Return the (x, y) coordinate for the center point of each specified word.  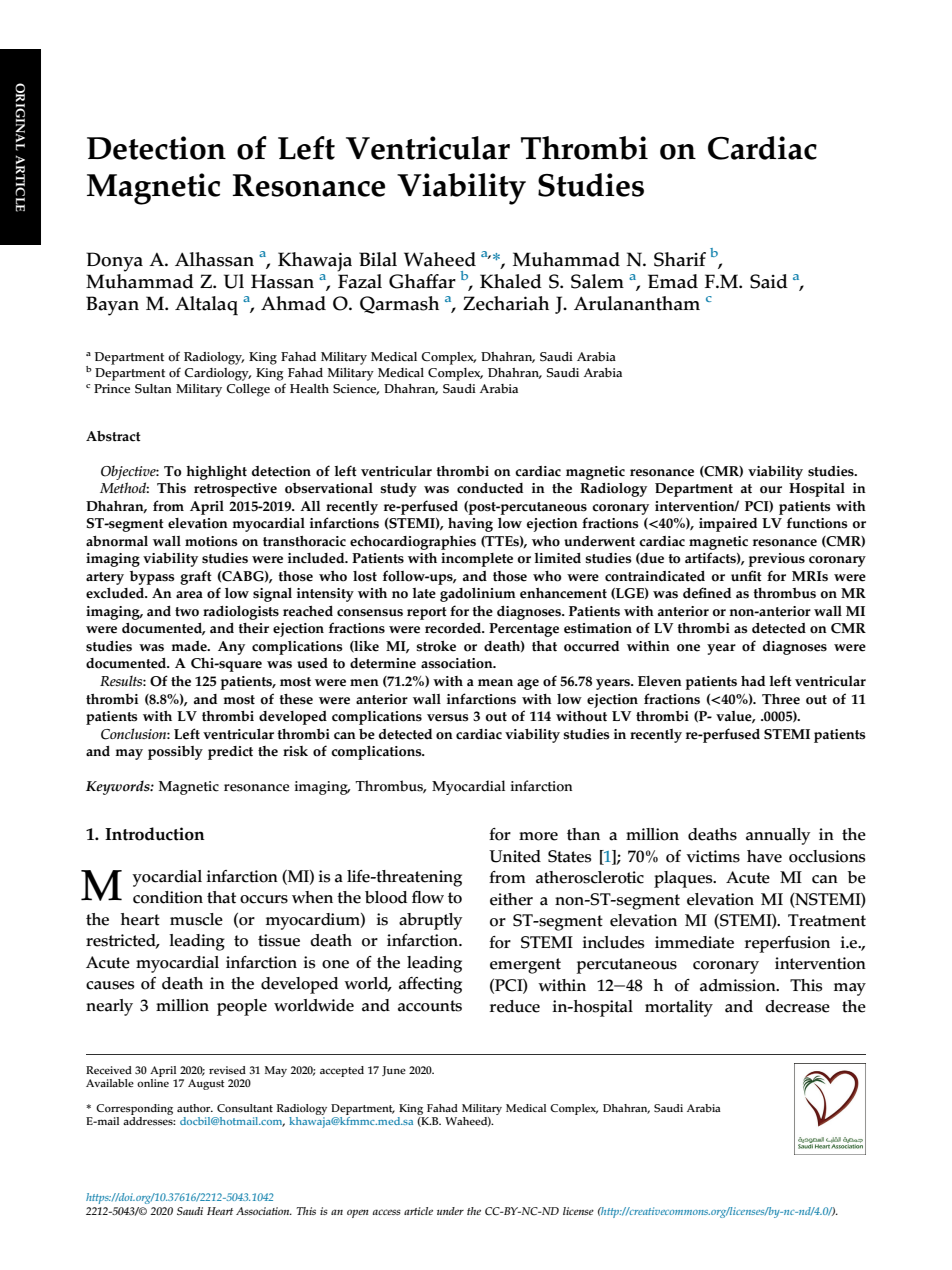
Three (781, 699)
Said (769, 281)
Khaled (511, 281)
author (195, 1108)
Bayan (112, 306)
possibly (175, 753)
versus (448, 718)
